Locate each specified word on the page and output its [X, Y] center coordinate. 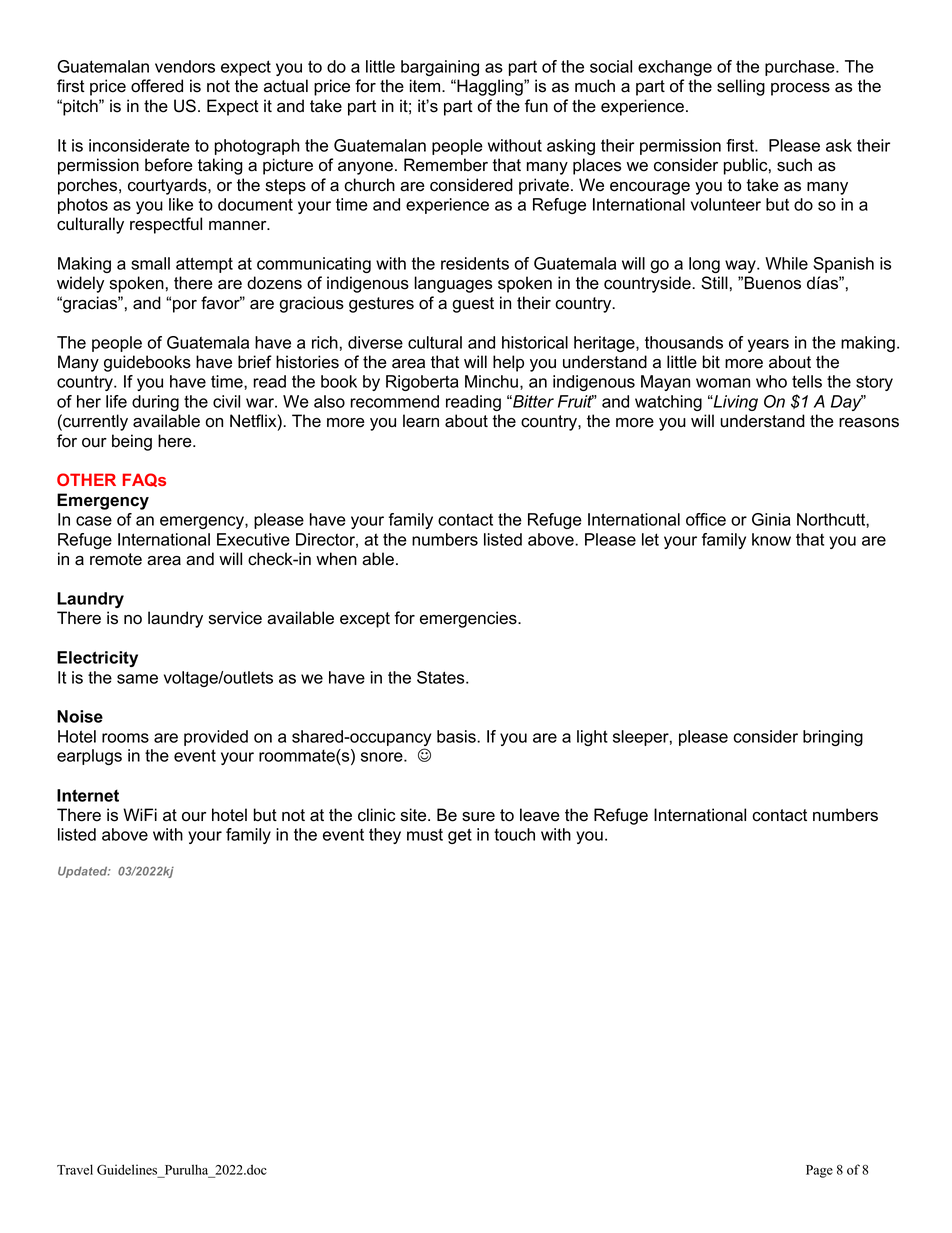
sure [478, 817]
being [132, 442]
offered [157, 86]
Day [847, 403]
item [426, 86]
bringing [833, 738]
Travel [75, 1169]
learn [421, 421]
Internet [88, 795]
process [800, 89]
